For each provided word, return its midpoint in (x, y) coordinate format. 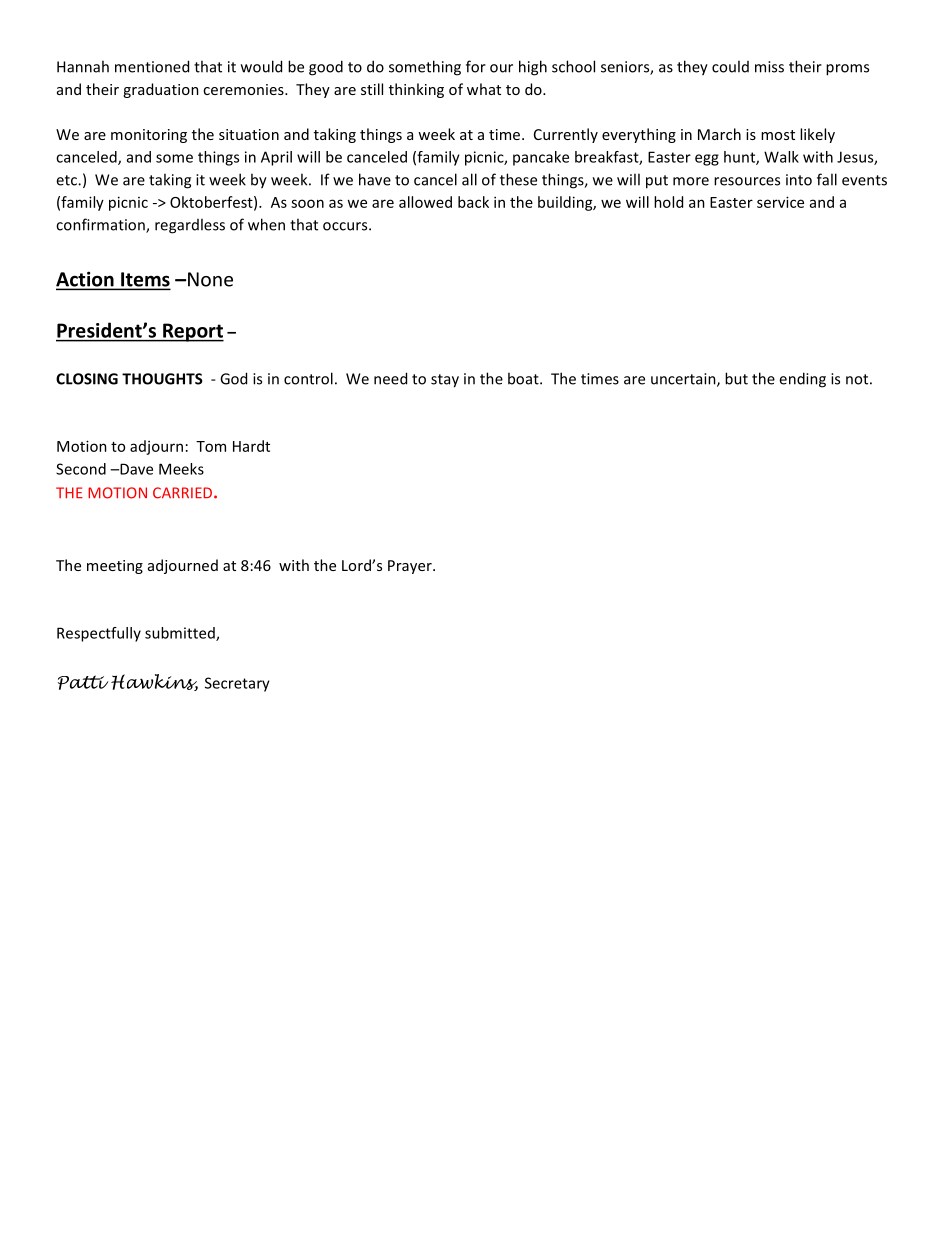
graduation (161, 90)
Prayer (411, 567)
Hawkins (154, 682)
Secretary (237, 684)
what (484, 89)
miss (769, 67)
